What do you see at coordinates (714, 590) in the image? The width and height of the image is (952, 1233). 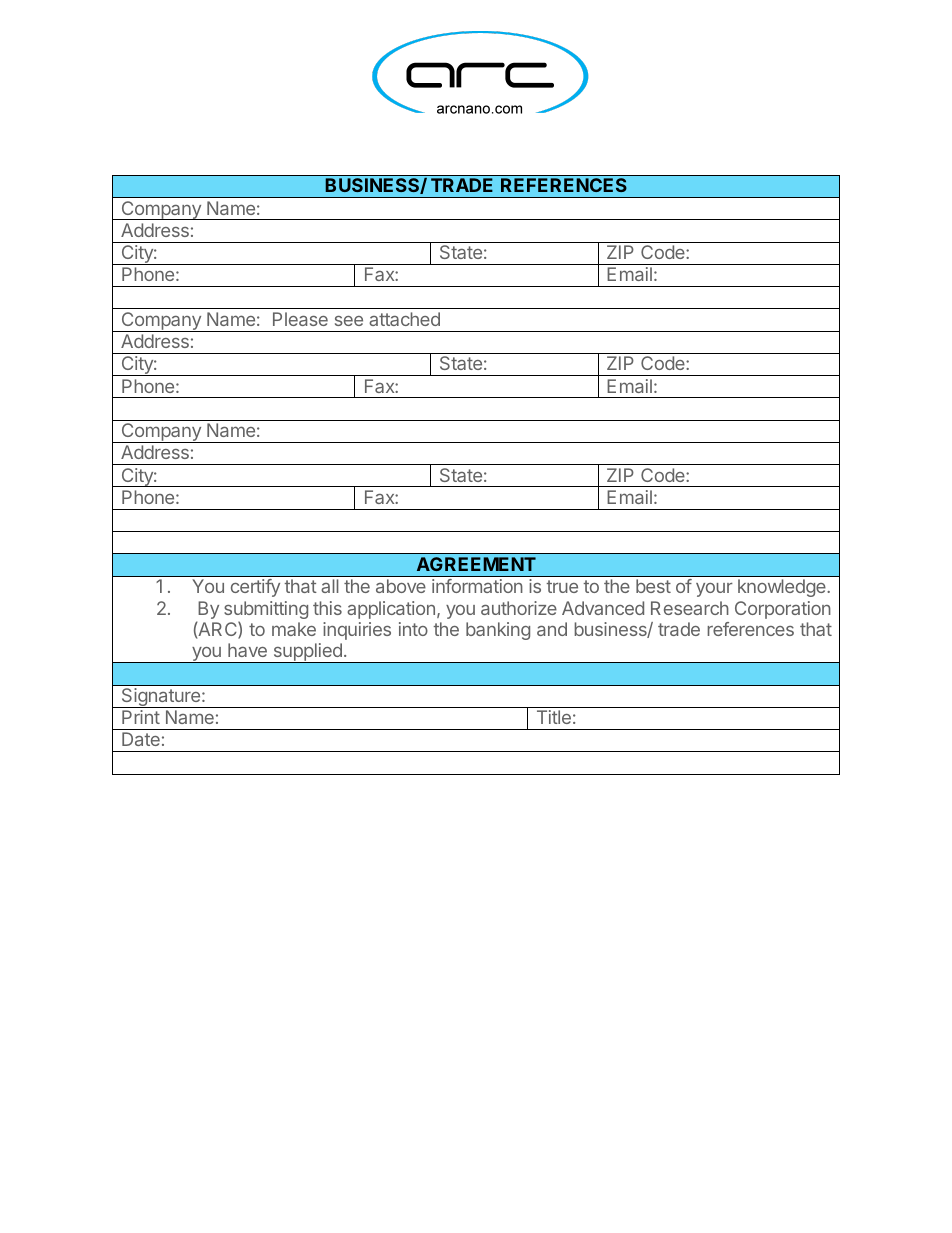 I see `your` at bounding box center [714, 590].
